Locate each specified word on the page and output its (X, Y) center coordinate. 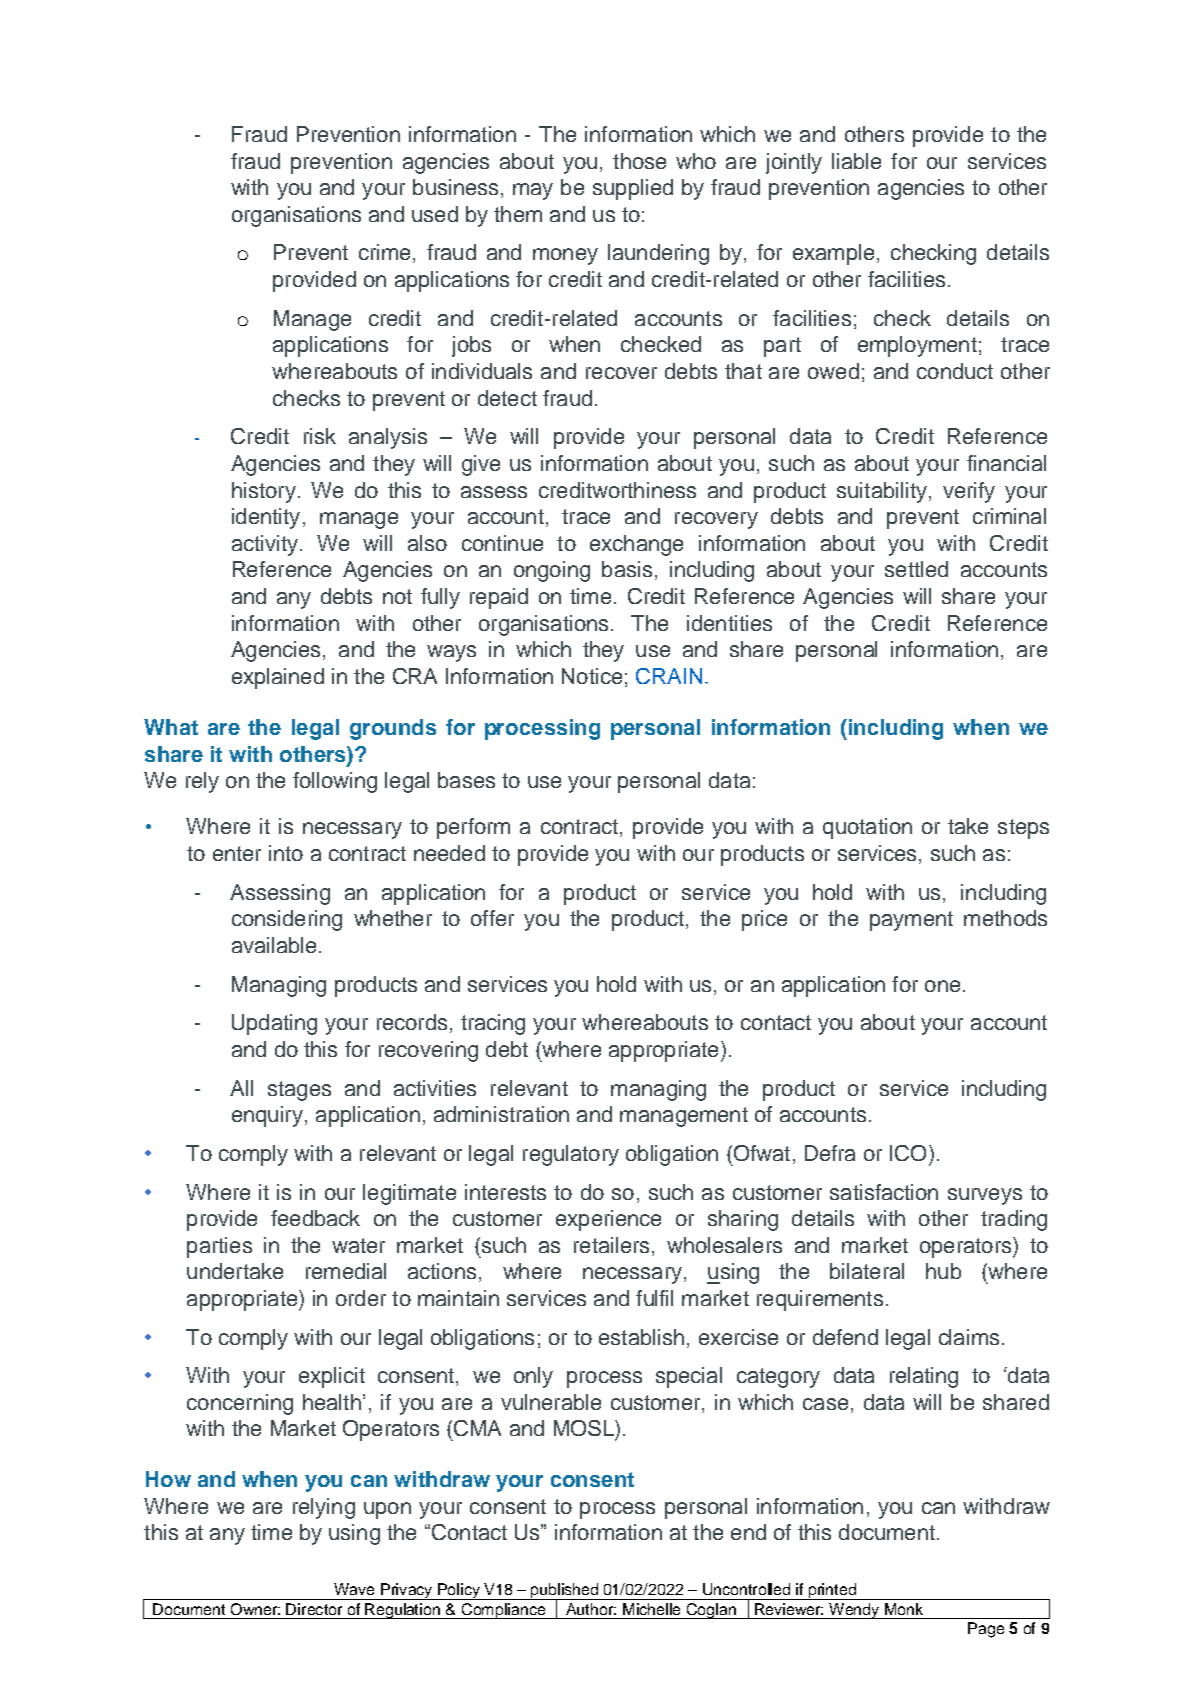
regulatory (571, 1155)
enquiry (267, 1116)
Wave (354, 1589)
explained (278, 678)
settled (916, 569)
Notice (592, 676)
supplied (633, 189)
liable (856, 161)
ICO (908, 1153)
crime (384, 252)
